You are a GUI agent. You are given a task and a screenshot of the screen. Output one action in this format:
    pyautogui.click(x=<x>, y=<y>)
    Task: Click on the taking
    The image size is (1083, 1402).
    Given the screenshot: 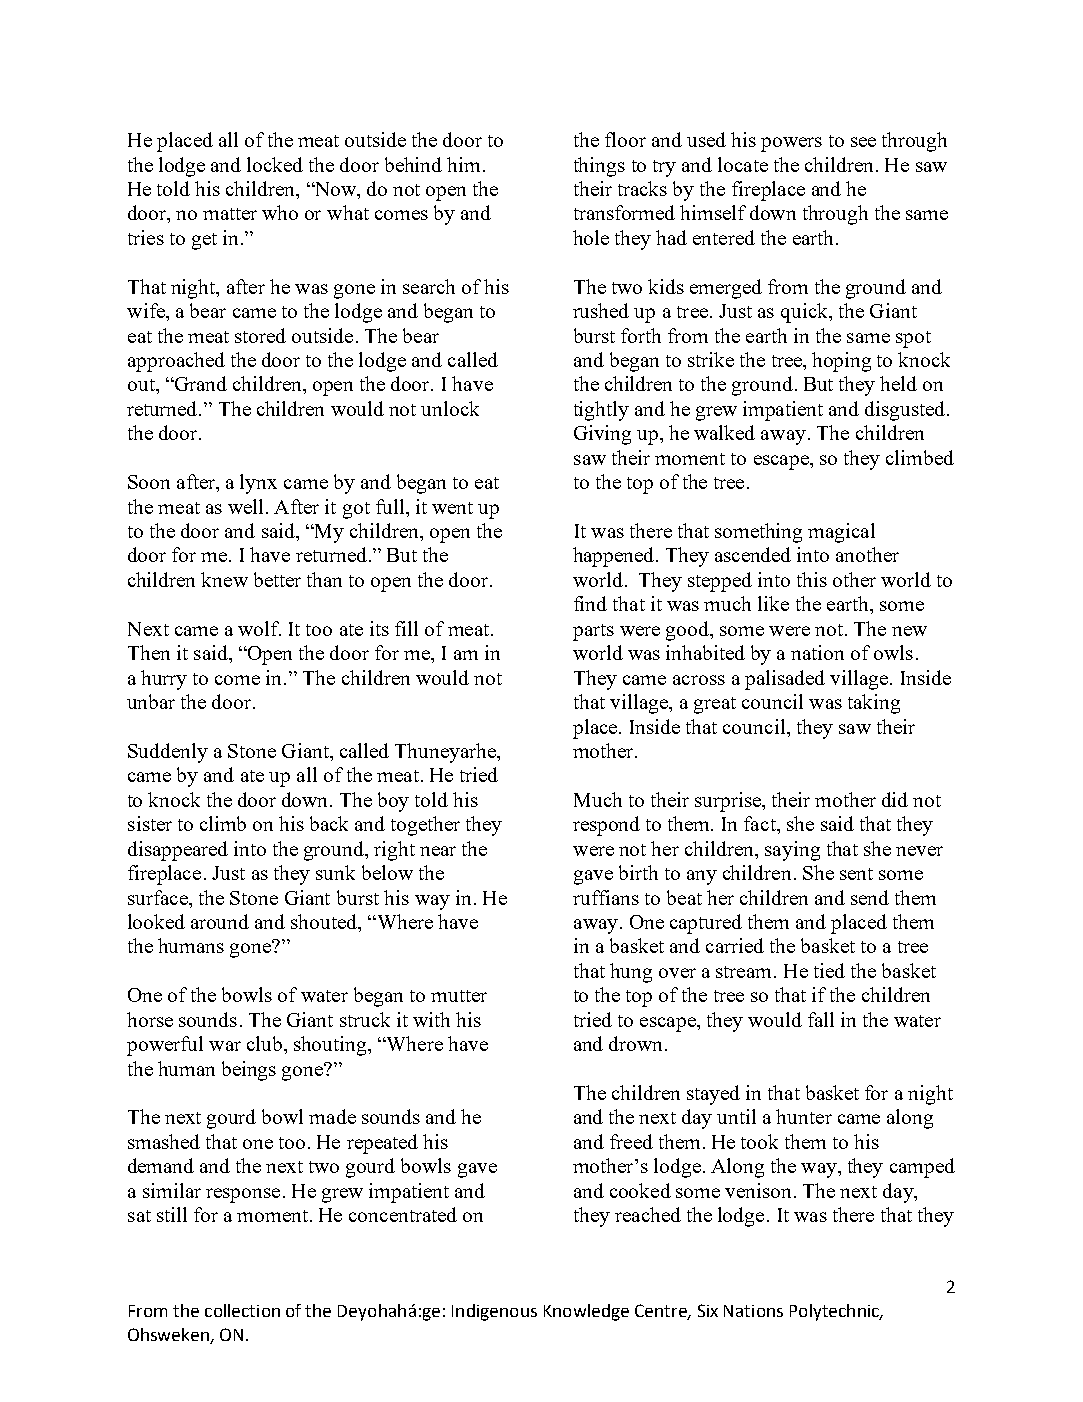 What is the action you would take?
    pyautogui.click(x=874, y=704)
